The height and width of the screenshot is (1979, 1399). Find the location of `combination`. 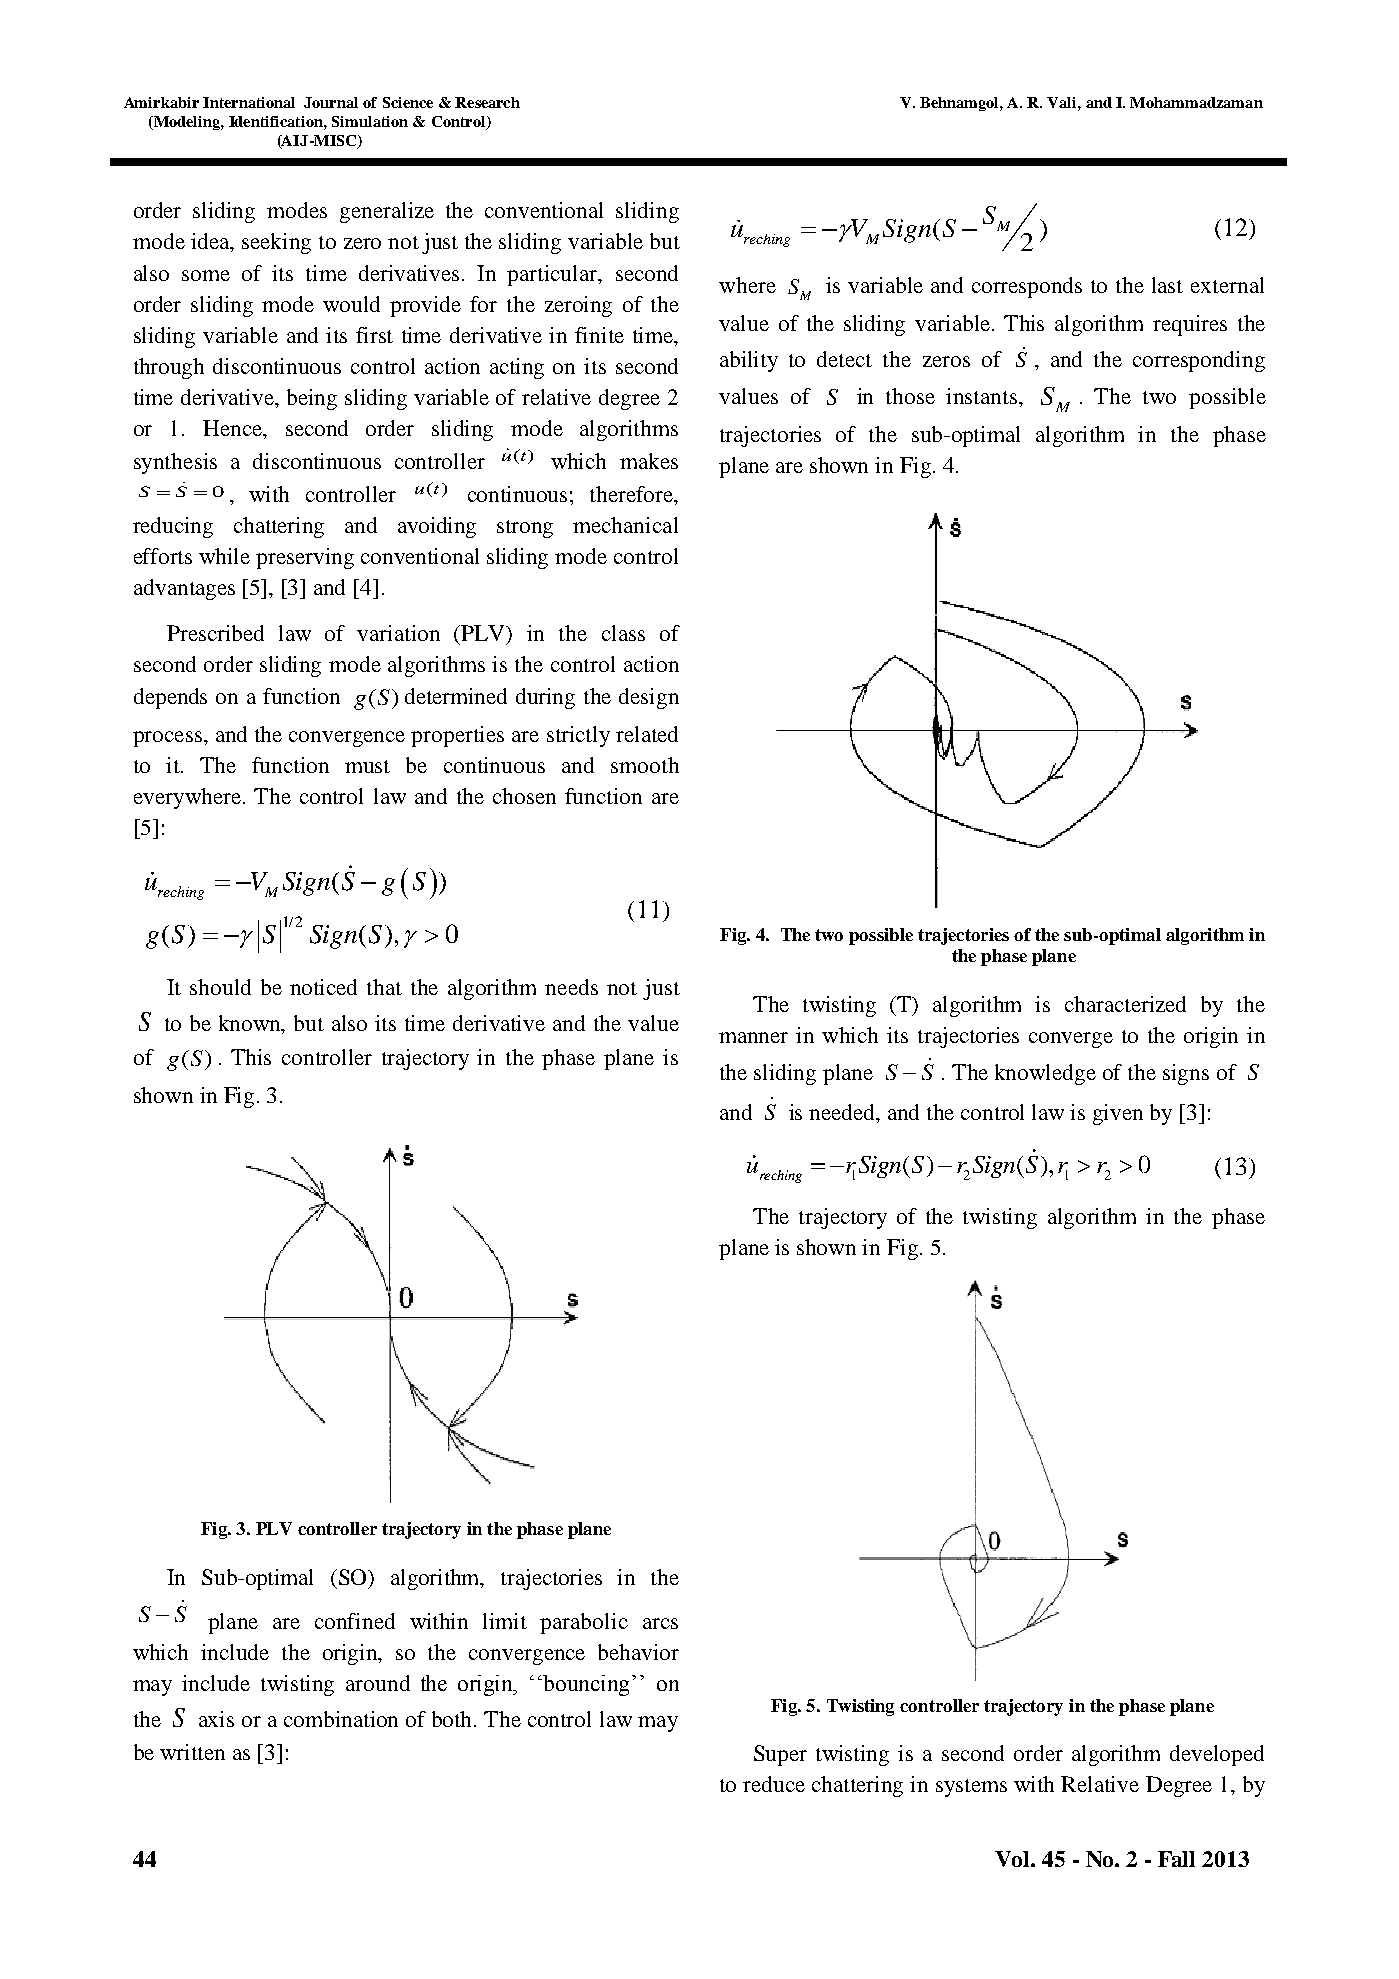

combination is located at coordinates (341, 1719).
